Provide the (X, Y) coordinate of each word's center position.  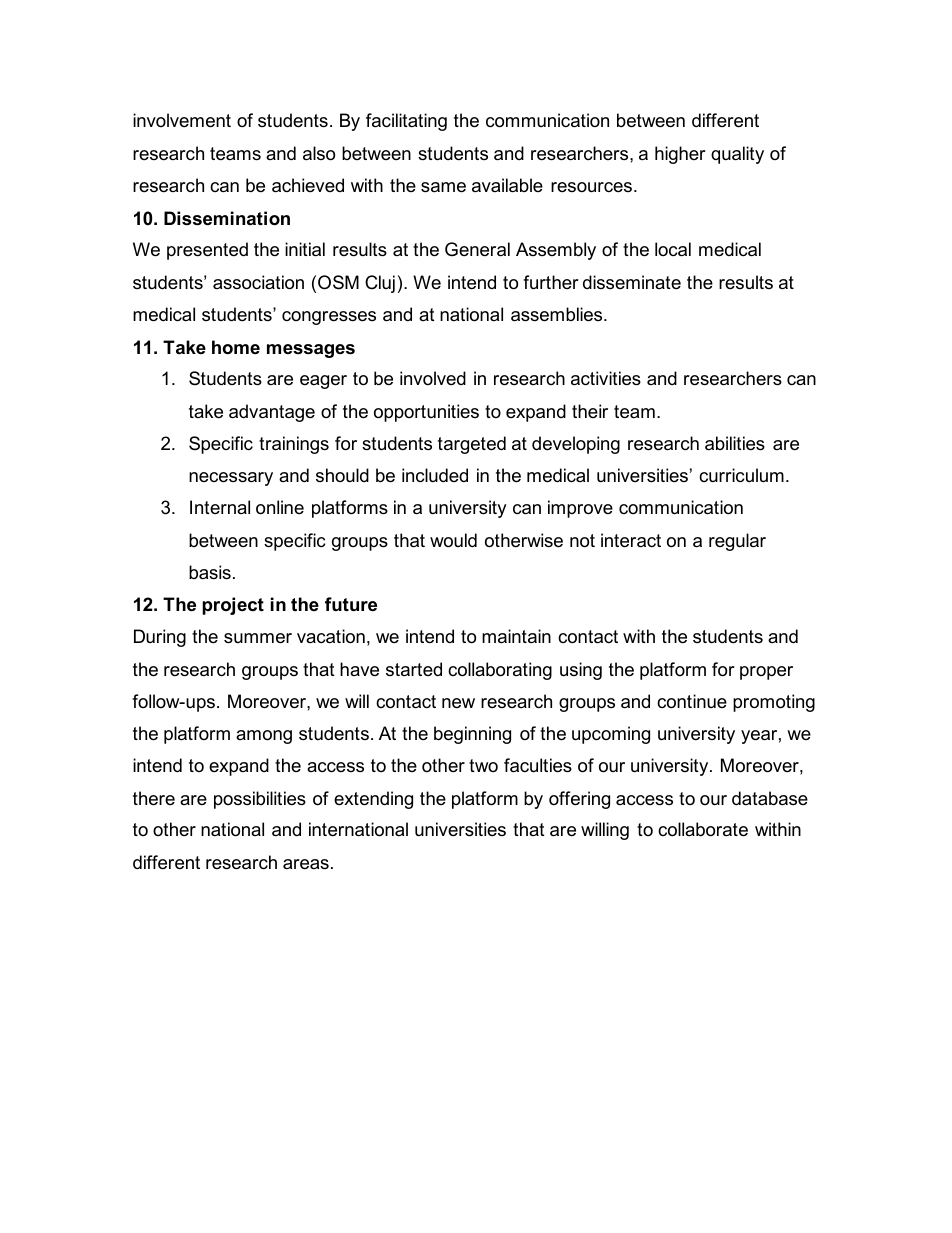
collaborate (703, 829)
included (435, 475)
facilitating (406, 122)
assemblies (558, 314)
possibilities (260, 800)
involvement (182, 120)
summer (258, 638)
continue (692, 701)
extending (373, 800)
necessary (231, 479)
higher (680, 155)
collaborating (500, 671)
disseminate (632, 282)
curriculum (741, 475)
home (236, 347)
